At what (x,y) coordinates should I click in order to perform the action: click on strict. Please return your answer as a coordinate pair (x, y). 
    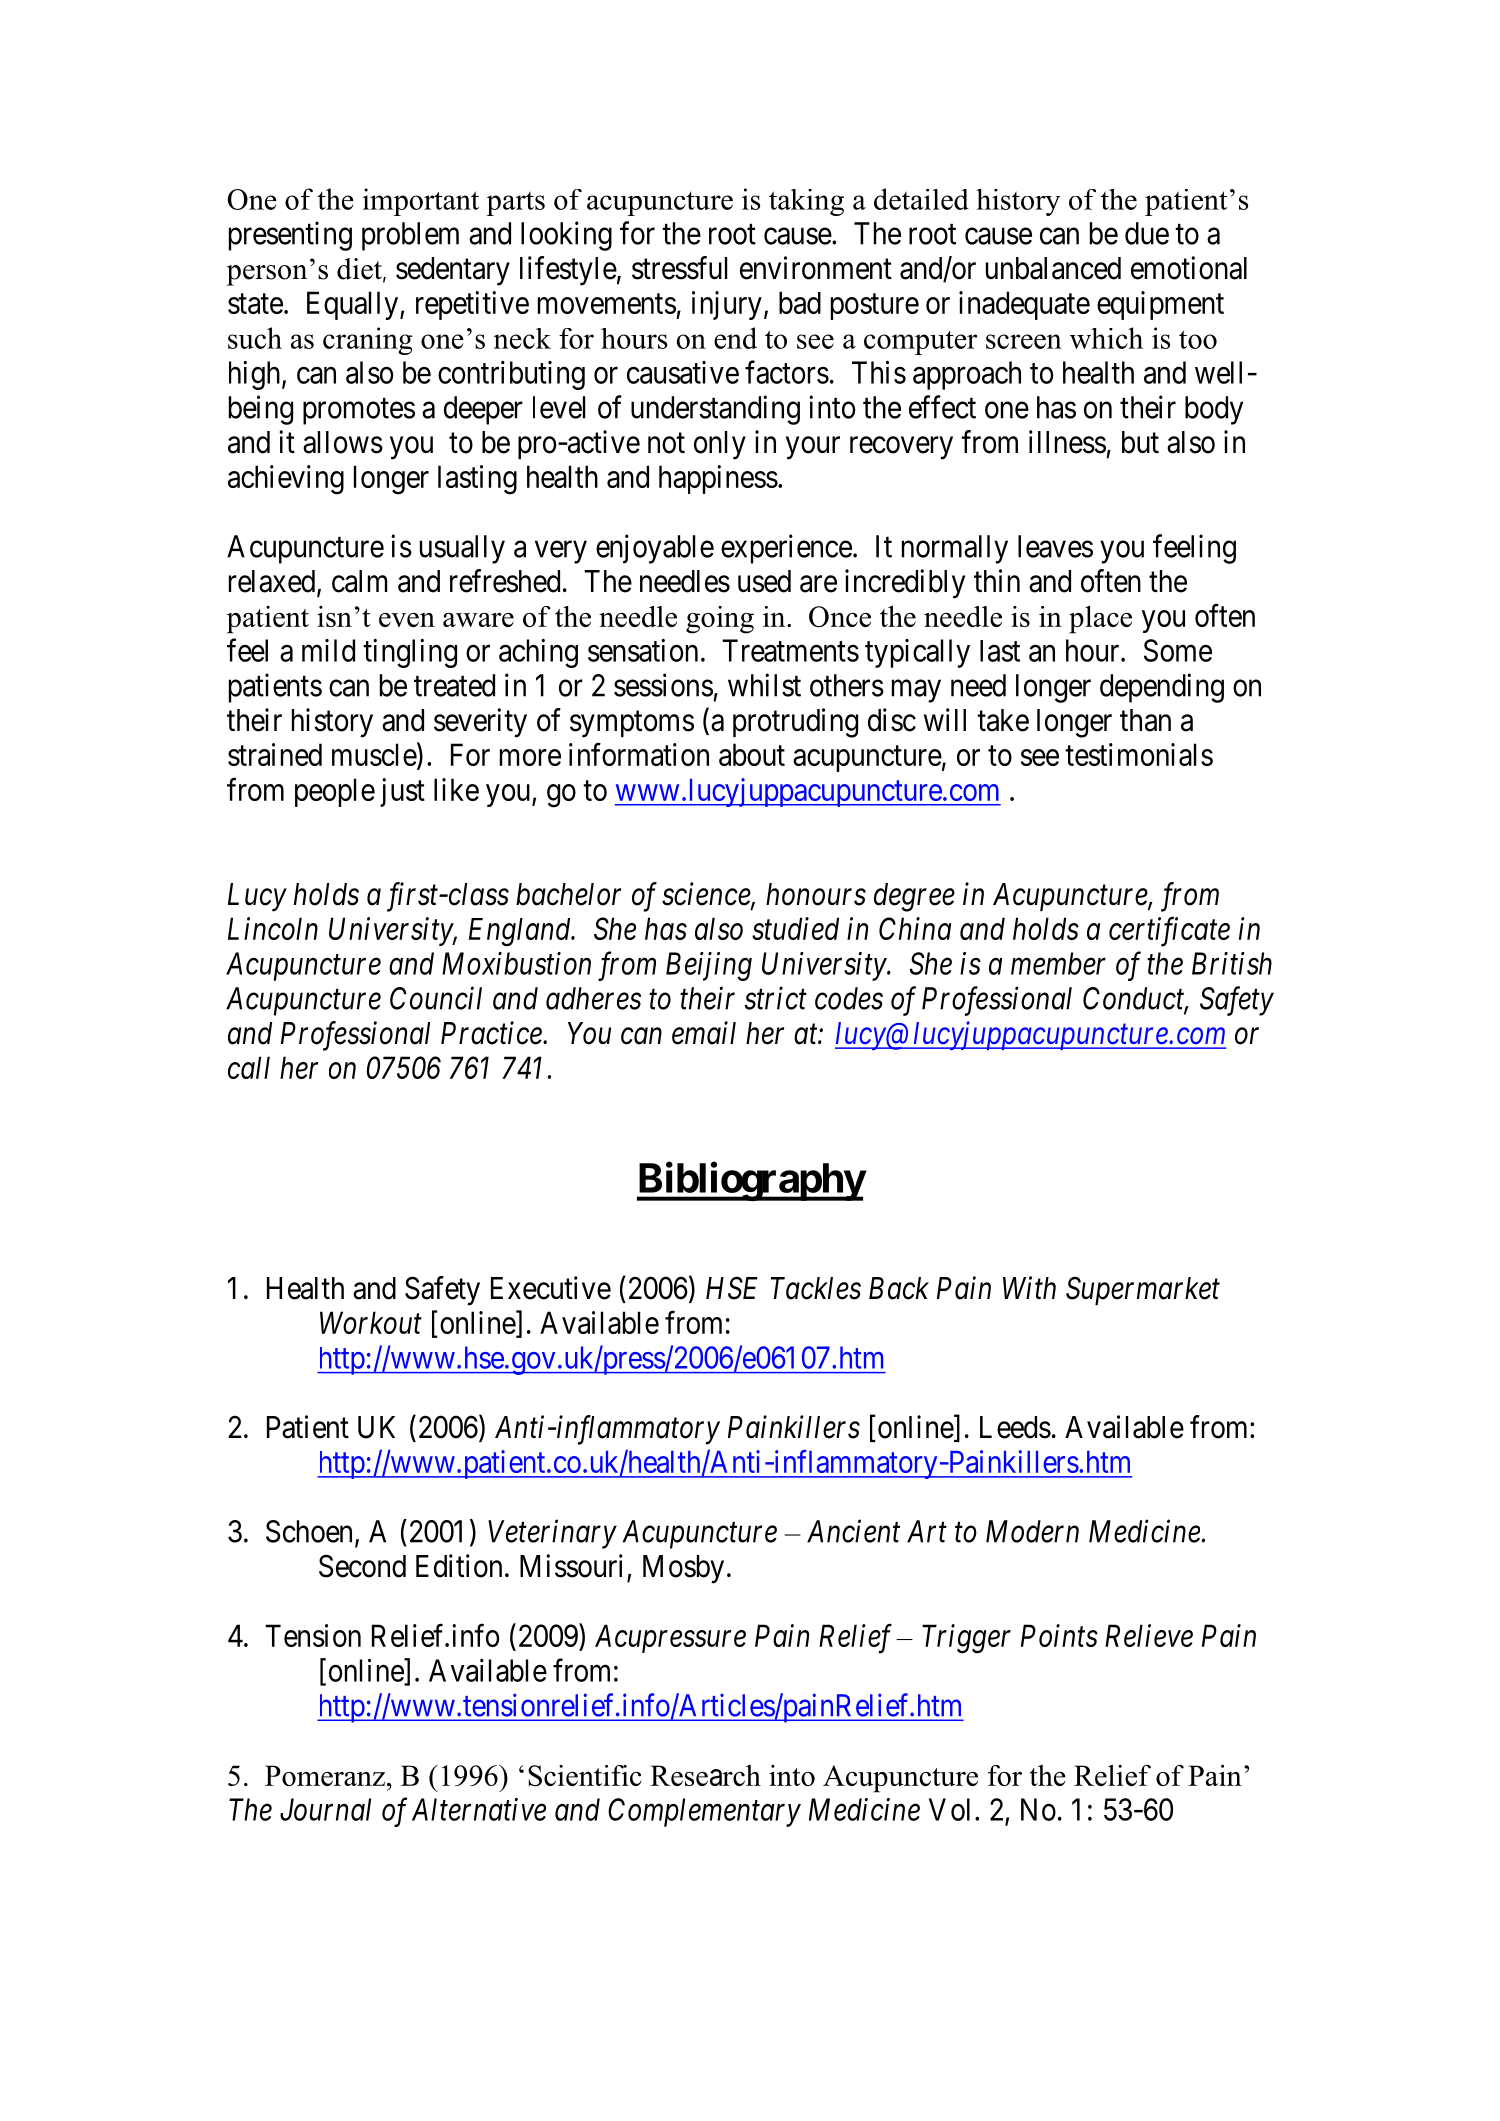
    Looking at the image, I should click on (776, 998).
